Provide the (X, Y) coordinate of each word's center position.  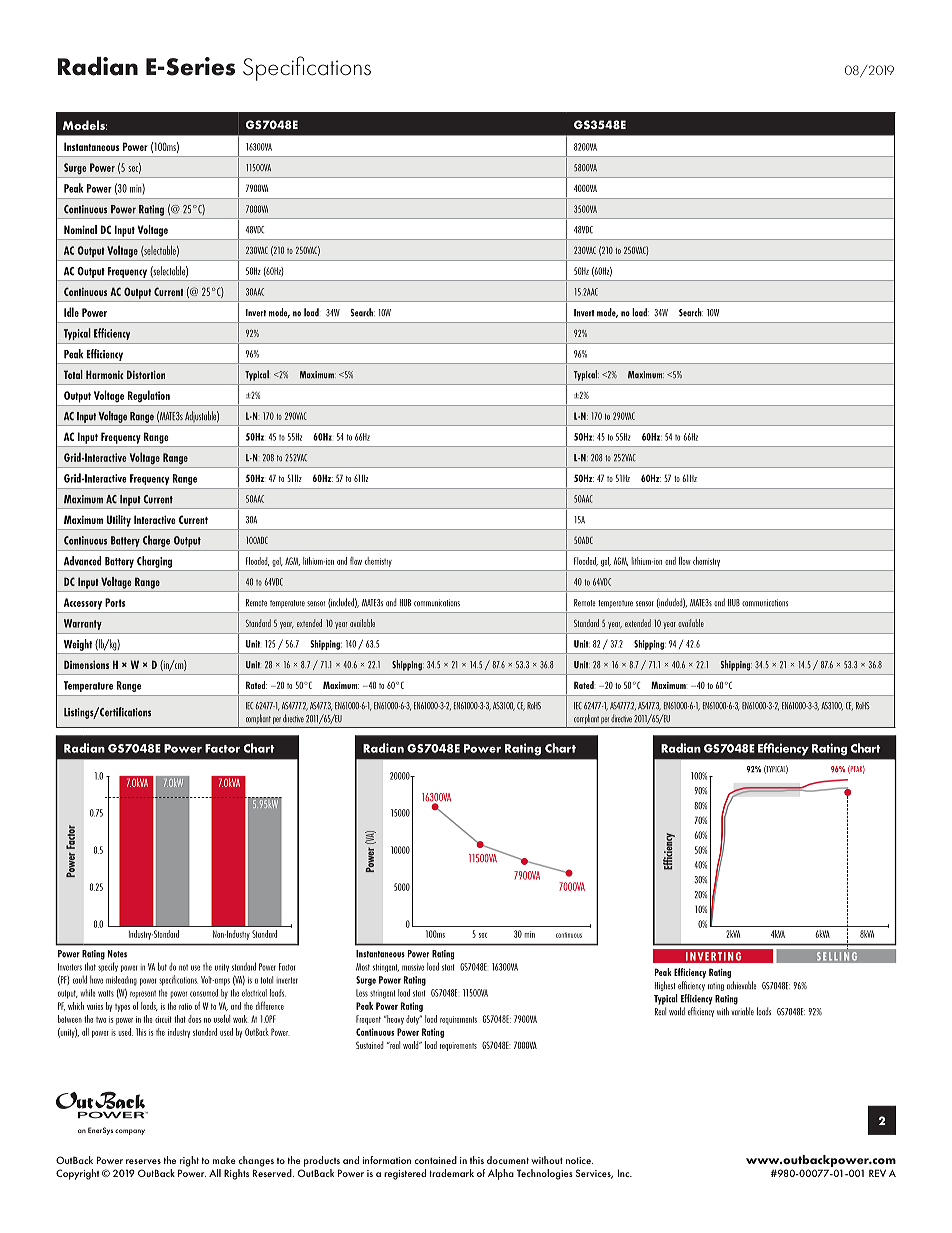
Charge (156, 541)
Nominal (80, 229)
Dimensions (86, 664)
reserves (143, 1161)
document (508, 1160)
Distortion (146, 374)
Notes (117, 954)
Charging (154, 562)
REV (877, 1173)
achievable (742, 985)
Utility (119, 521)
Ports (115, 602)
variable (742, 1011)
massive (413, 967)
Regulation (149, 396)
